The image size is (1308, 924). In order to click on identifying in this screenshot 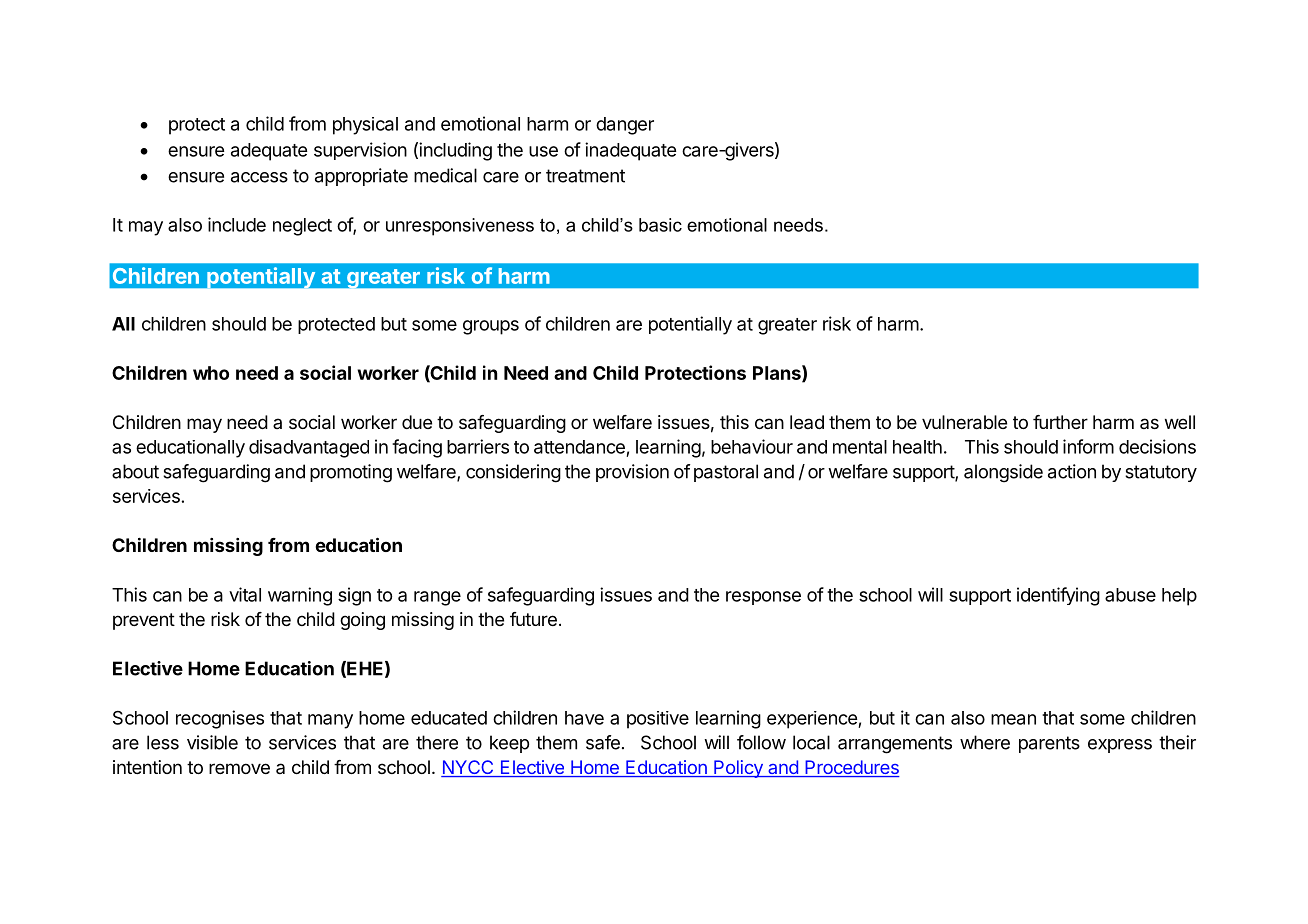, I will do `click(1058, 596)`.
